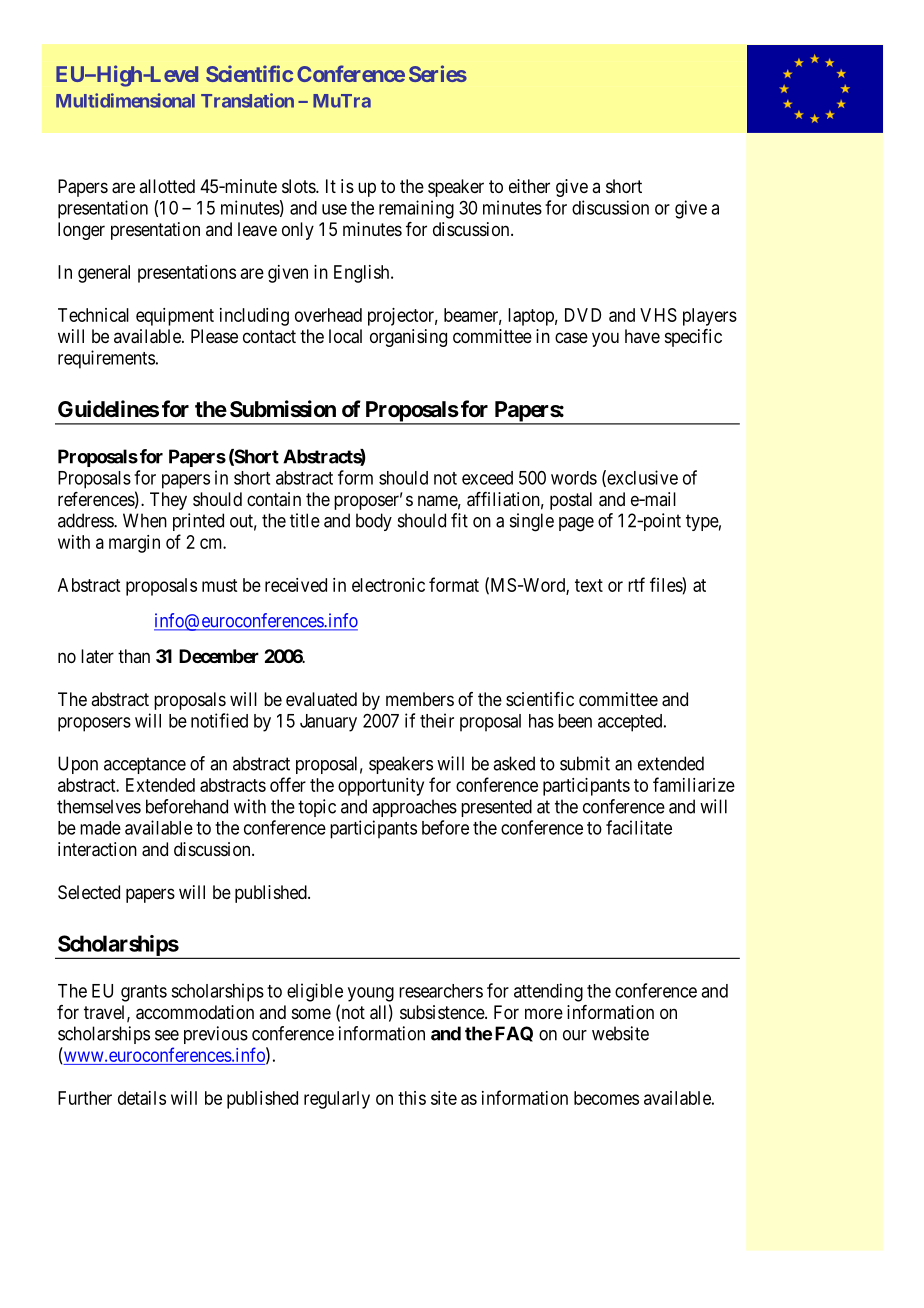 This screenshot has width=924, height=1308. Describe the element at coordinates (529, 186) in the screenshot. I see `either` at that location.
